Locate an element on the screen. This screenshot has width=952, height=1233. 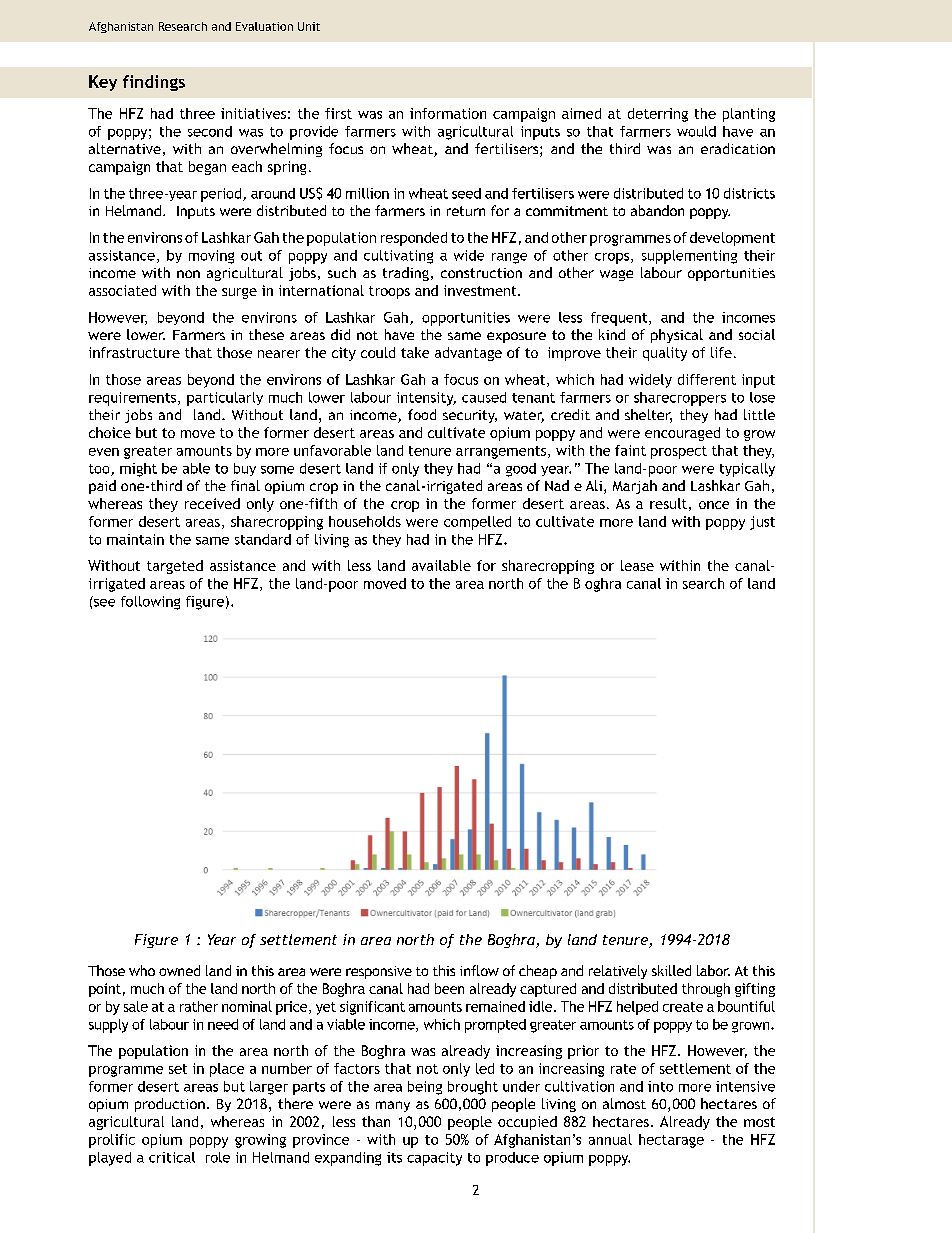
lease is located at coordinates (637, 565).
